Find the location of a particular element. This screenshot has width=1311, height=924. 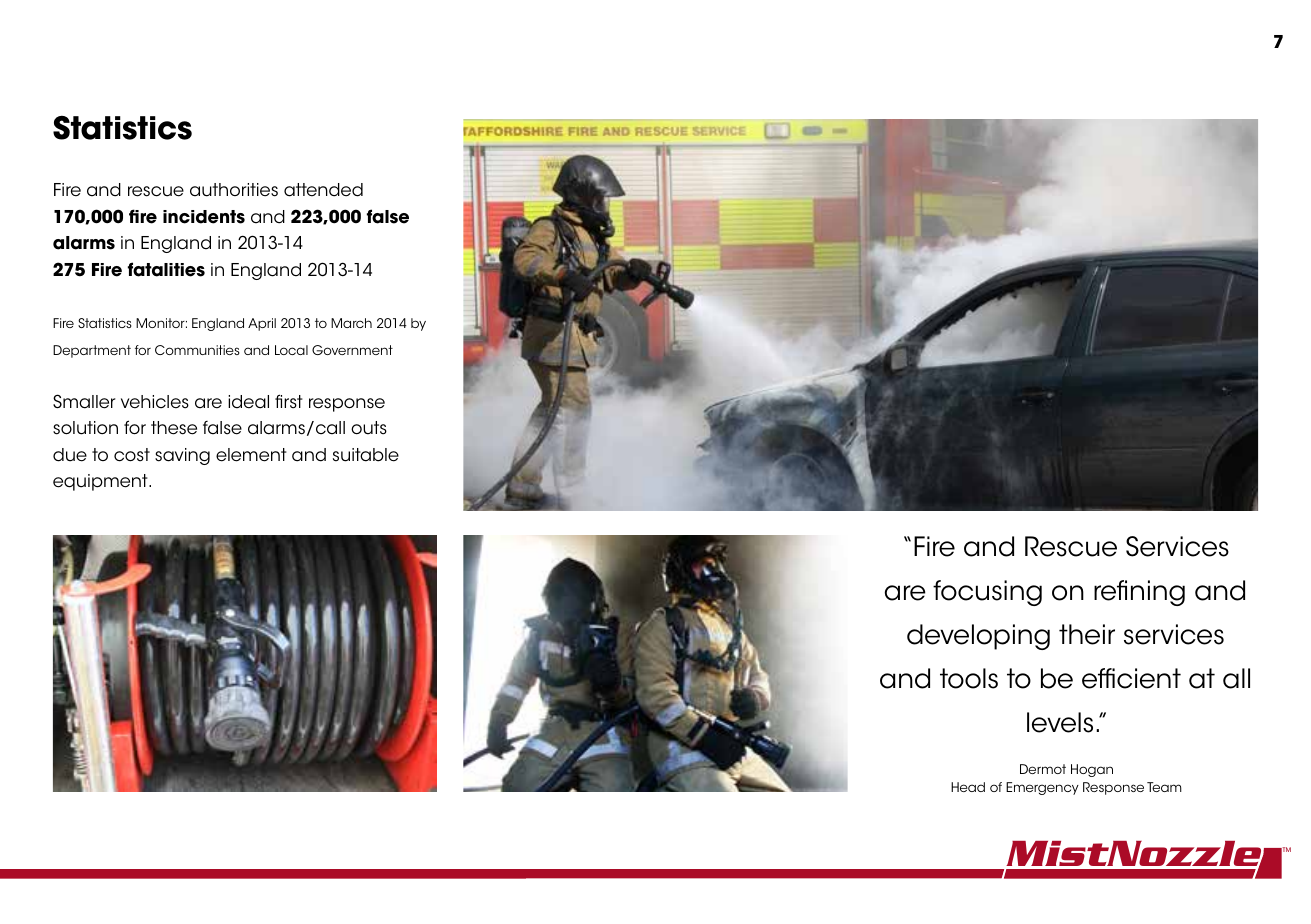

equipment is located at coordinates (101, 482).
